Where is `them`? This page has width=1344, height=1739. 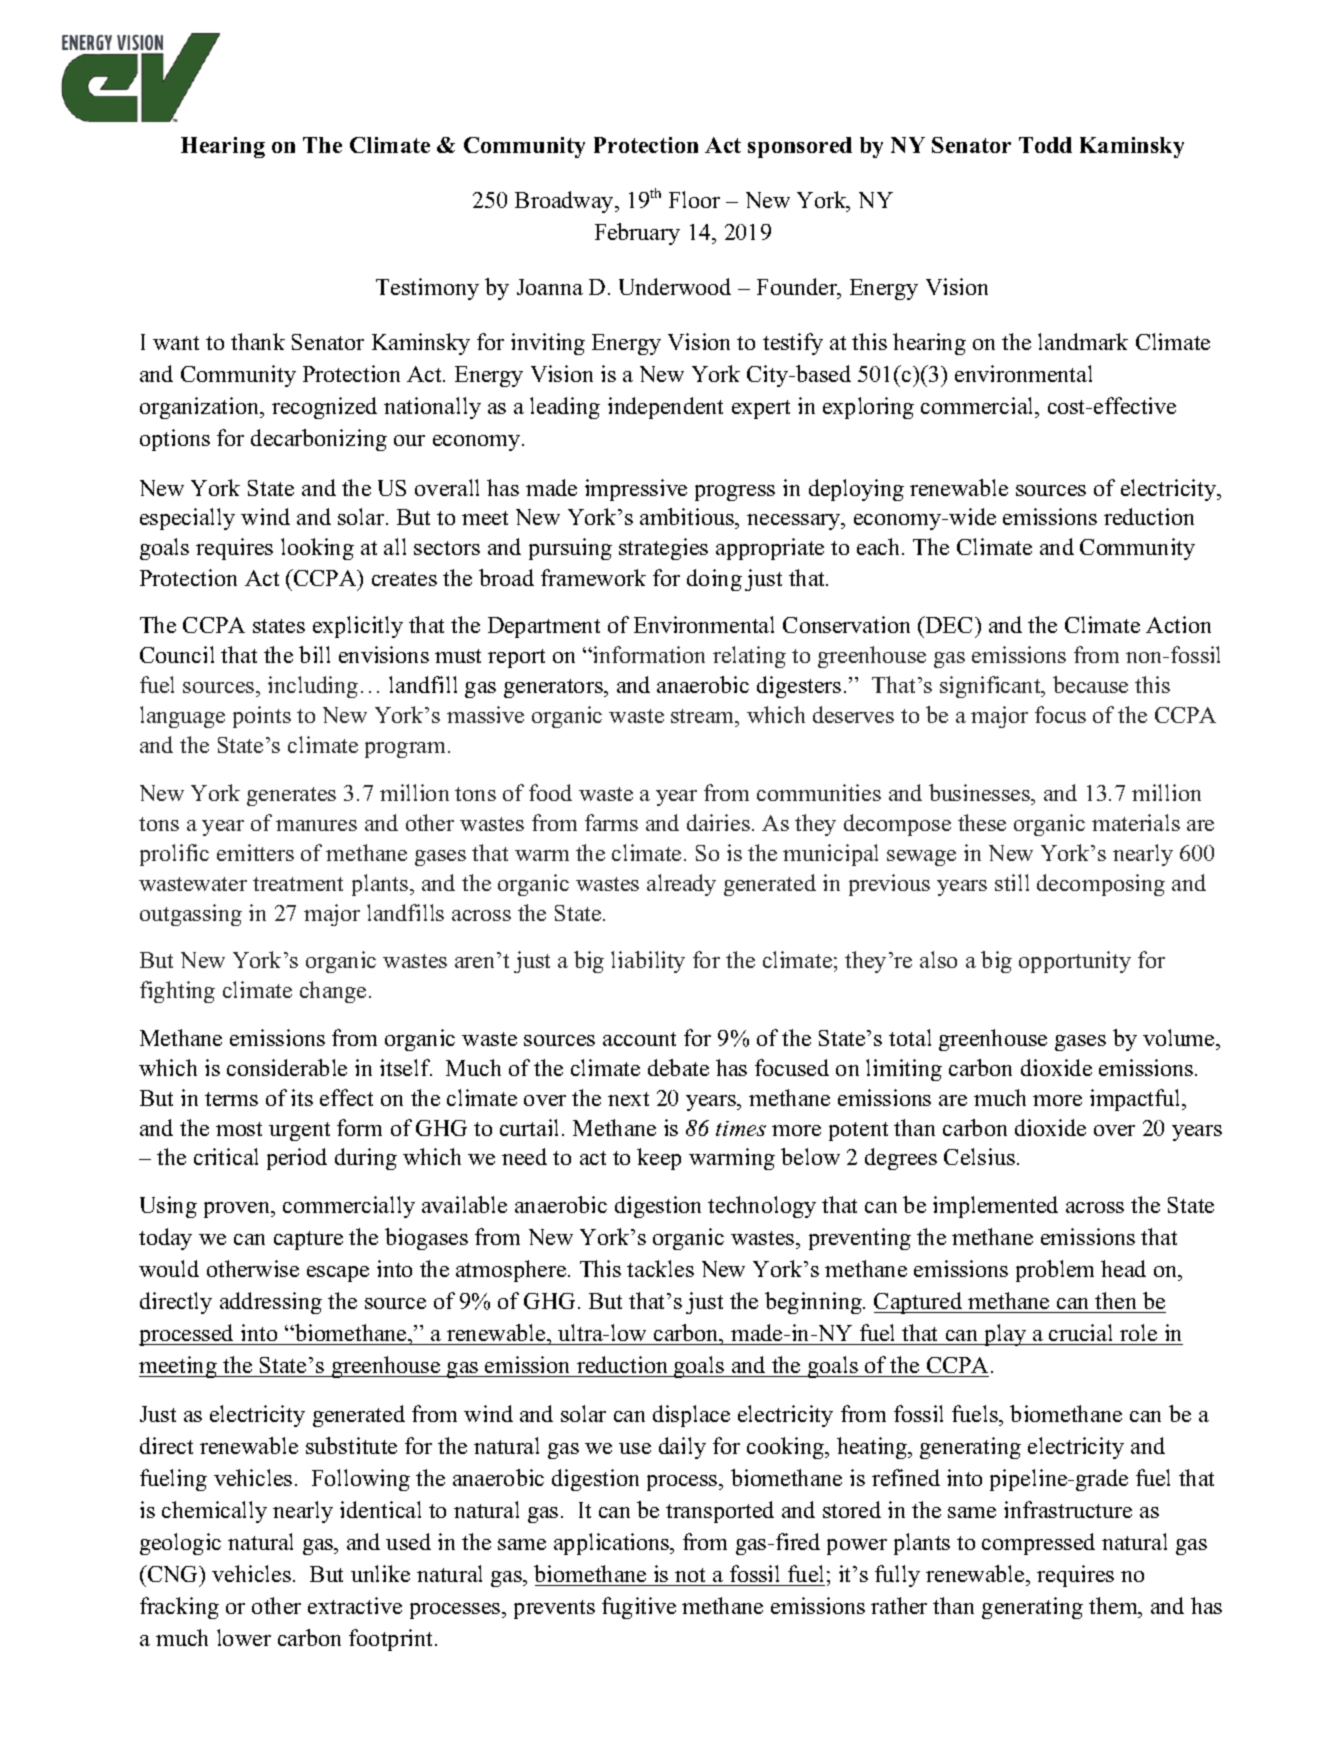
them is located at coordinates (1115, 1607).
